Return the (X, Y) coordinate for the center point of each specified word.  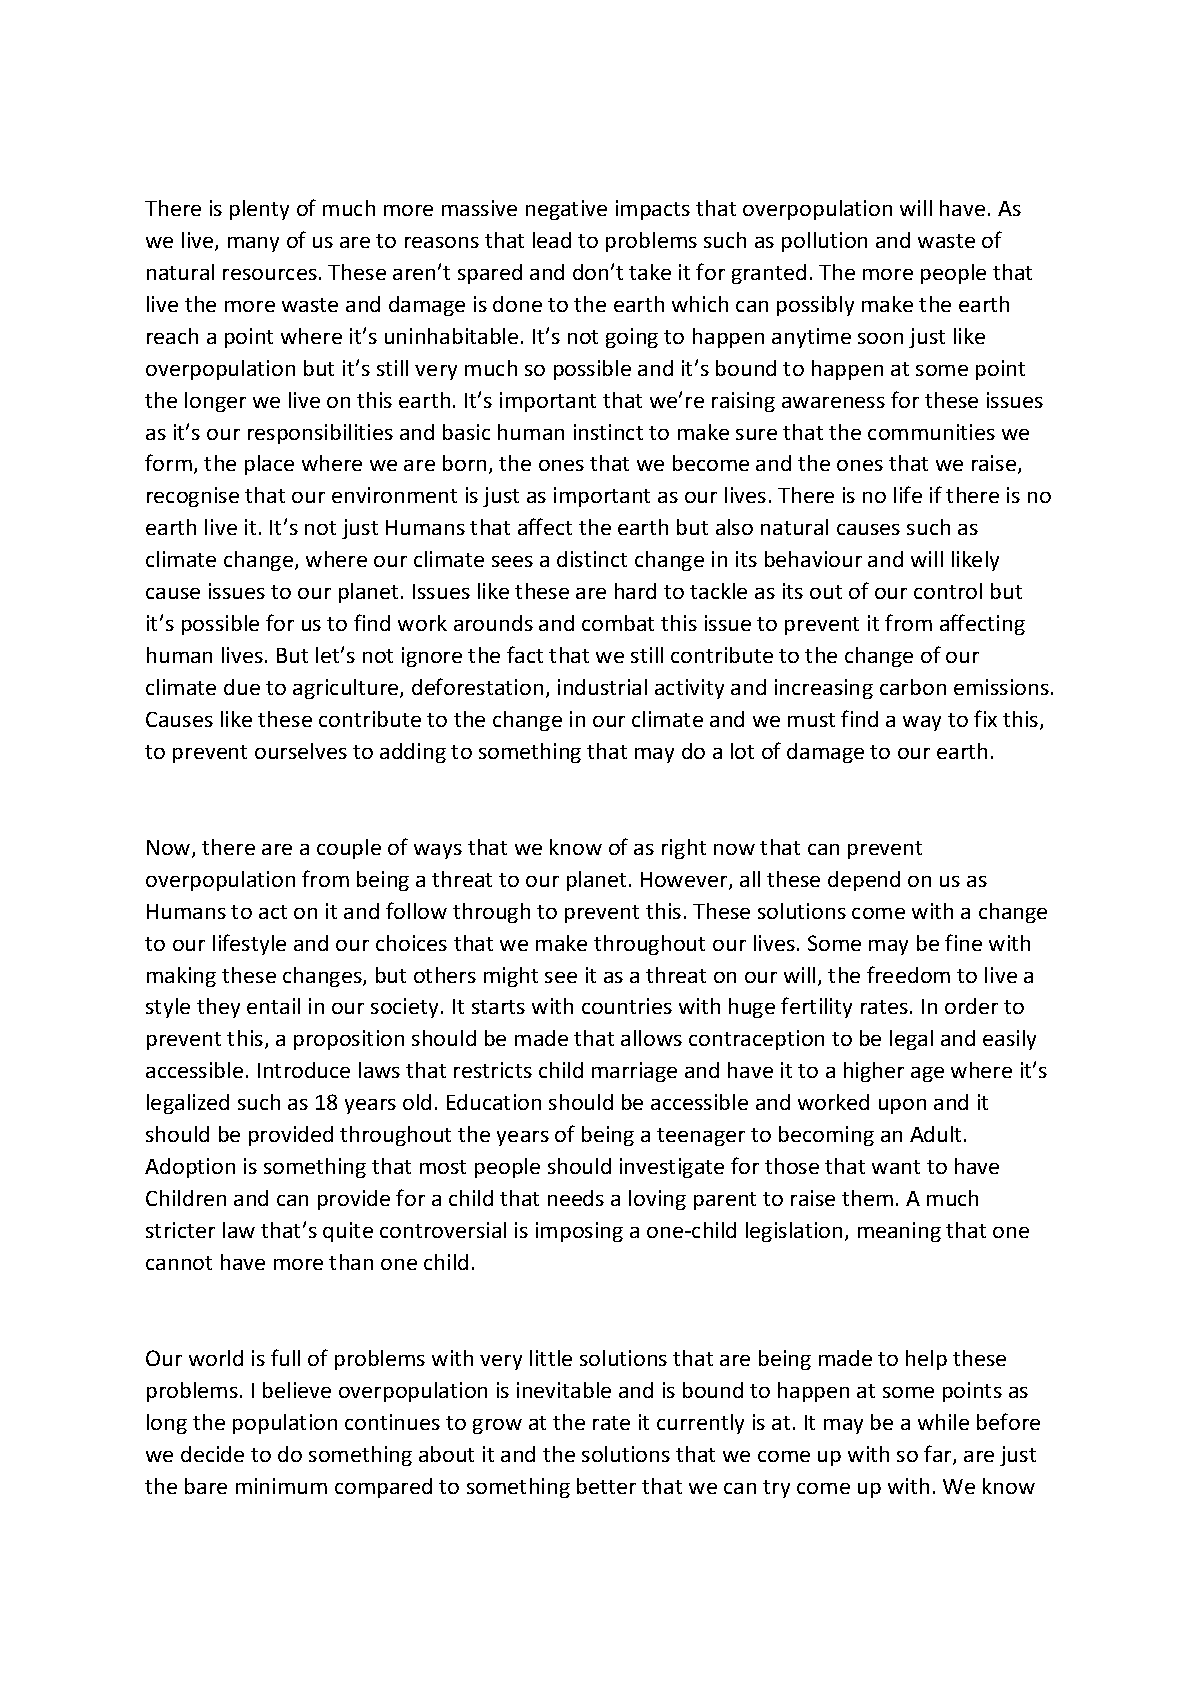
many (253, 244)
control (948, 591)
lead (552, 240)
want (896, 1167)
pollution (824, 242)
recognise (193, 497)
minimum (281, 1486)
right (684, 849)
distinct (592, 559)
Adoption (190, 1168)
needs (576, 1198)
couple (349, 849)
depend (864, 881)
